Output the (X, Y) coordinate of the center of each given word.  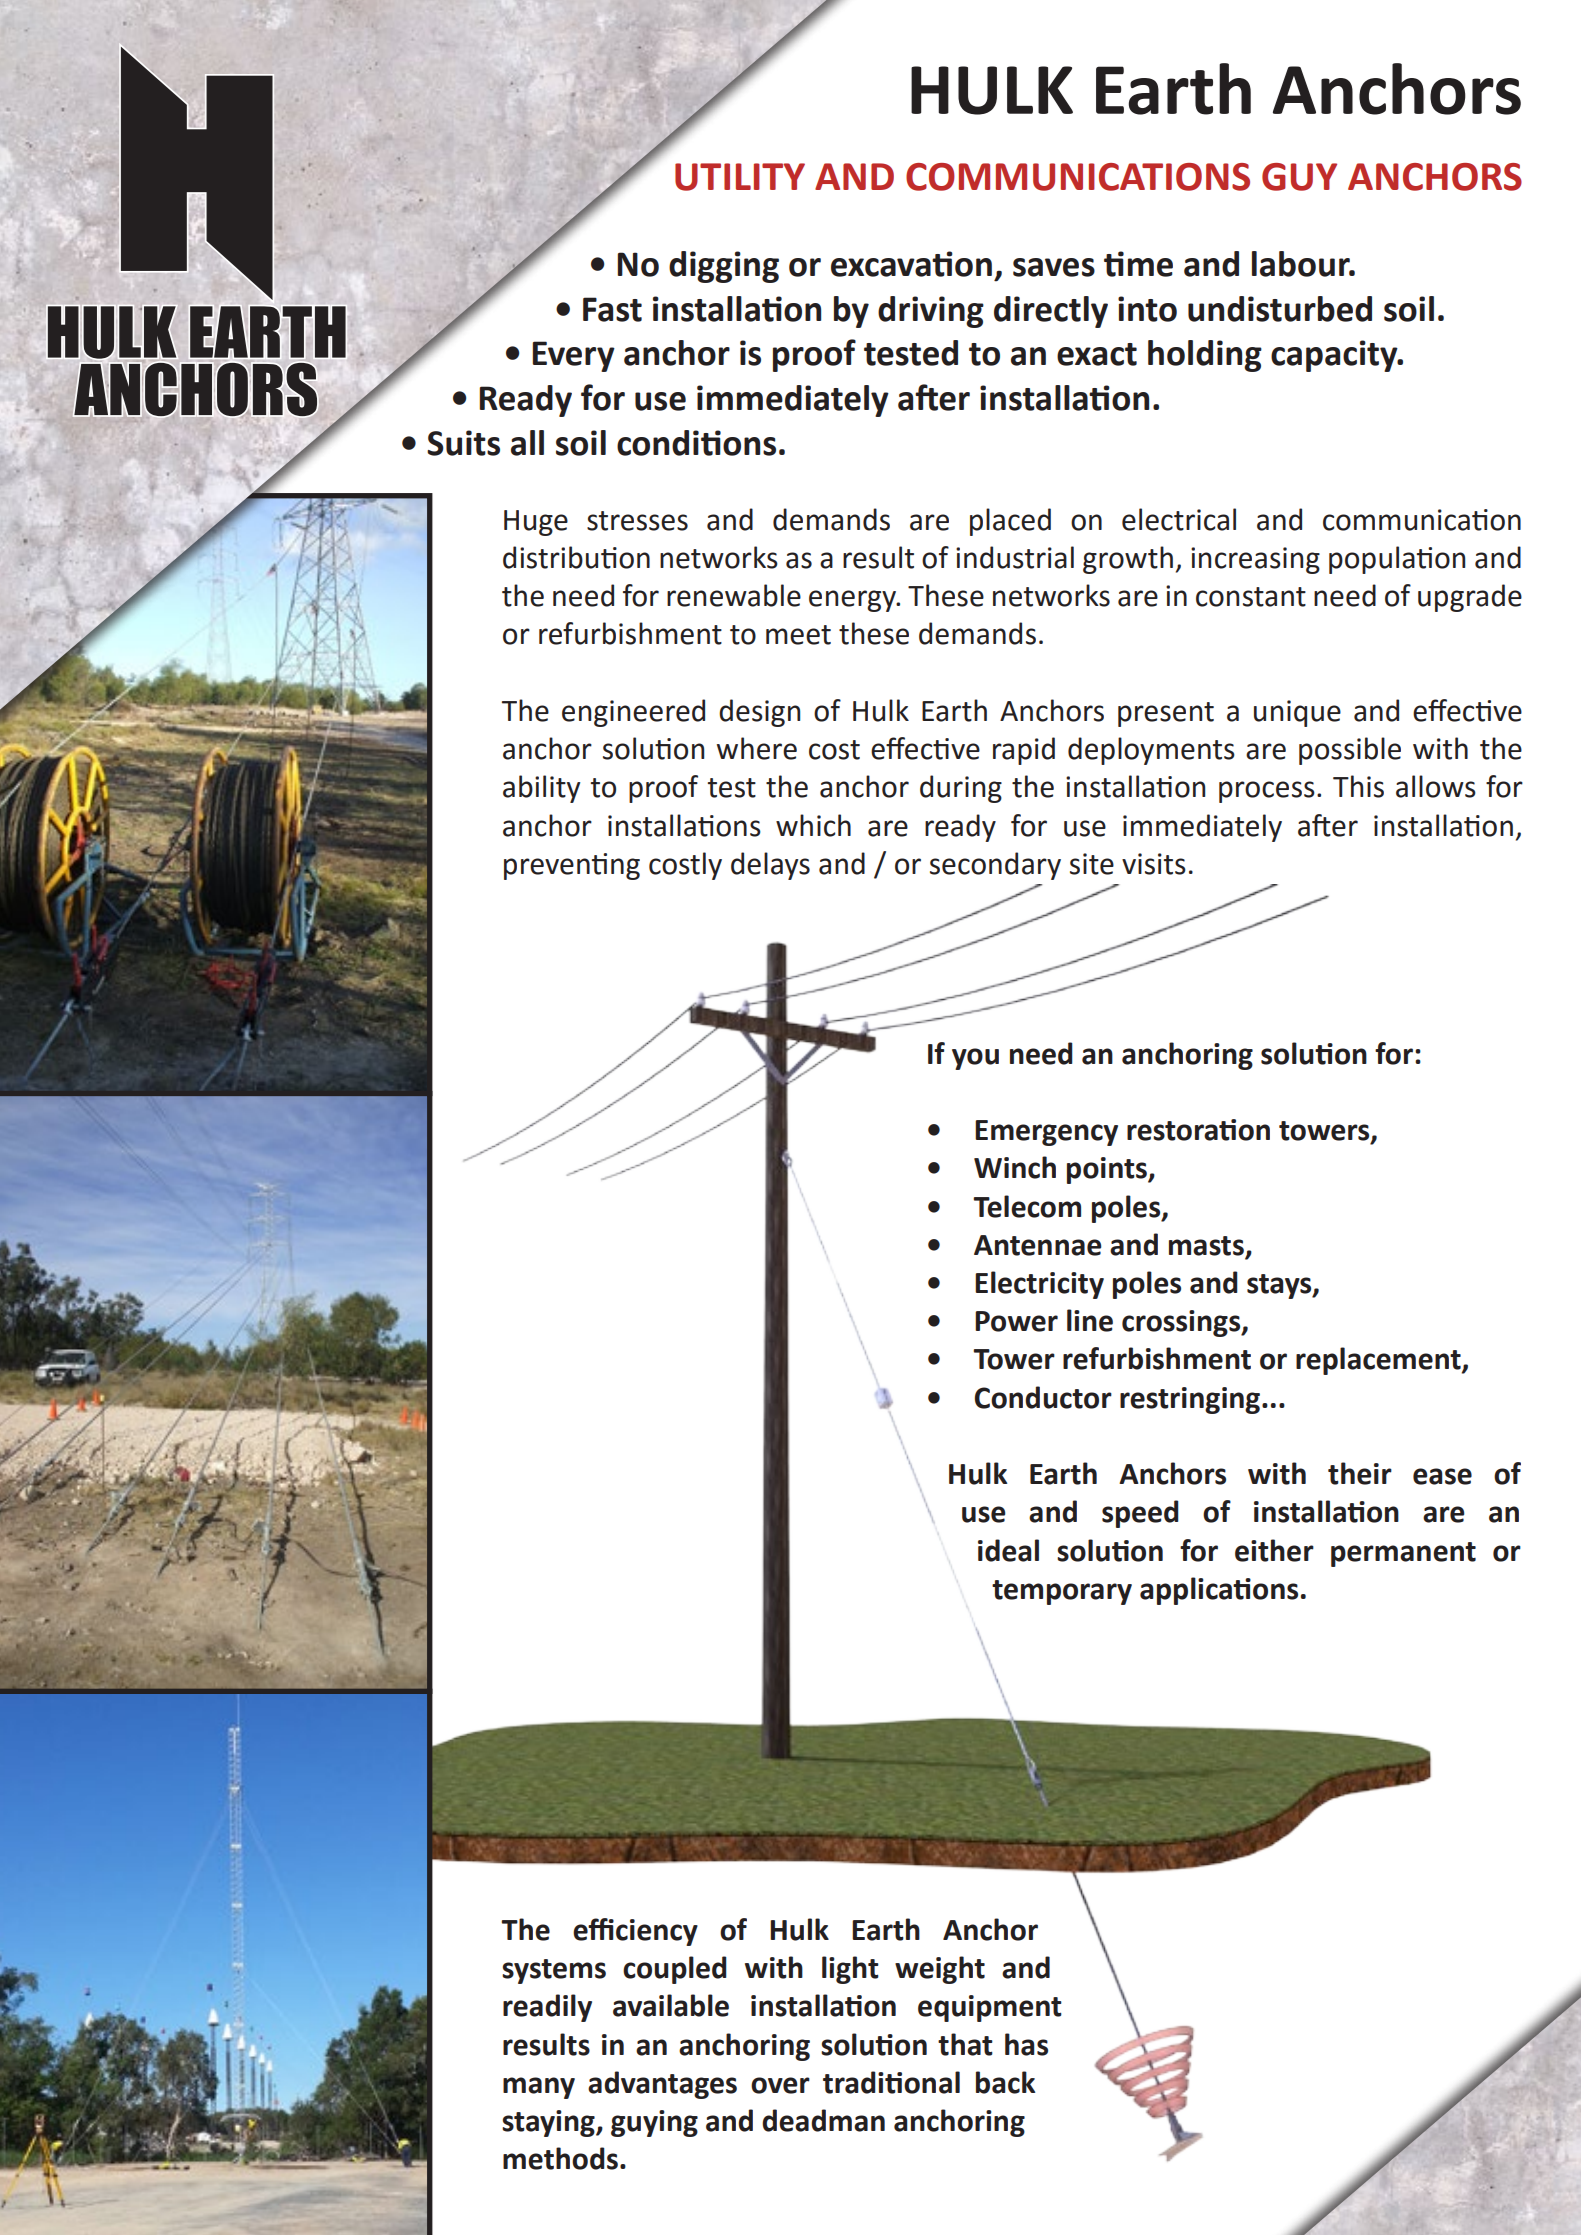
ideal (1008, 1550)
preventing (572, 866)
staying (549, 2123)
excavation (911, 264)
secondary (995, 866)
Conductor (1043, 1397)
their (1360, 1473)
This (1358, 786)
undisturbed (1280, 309)
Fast (612, 309)
